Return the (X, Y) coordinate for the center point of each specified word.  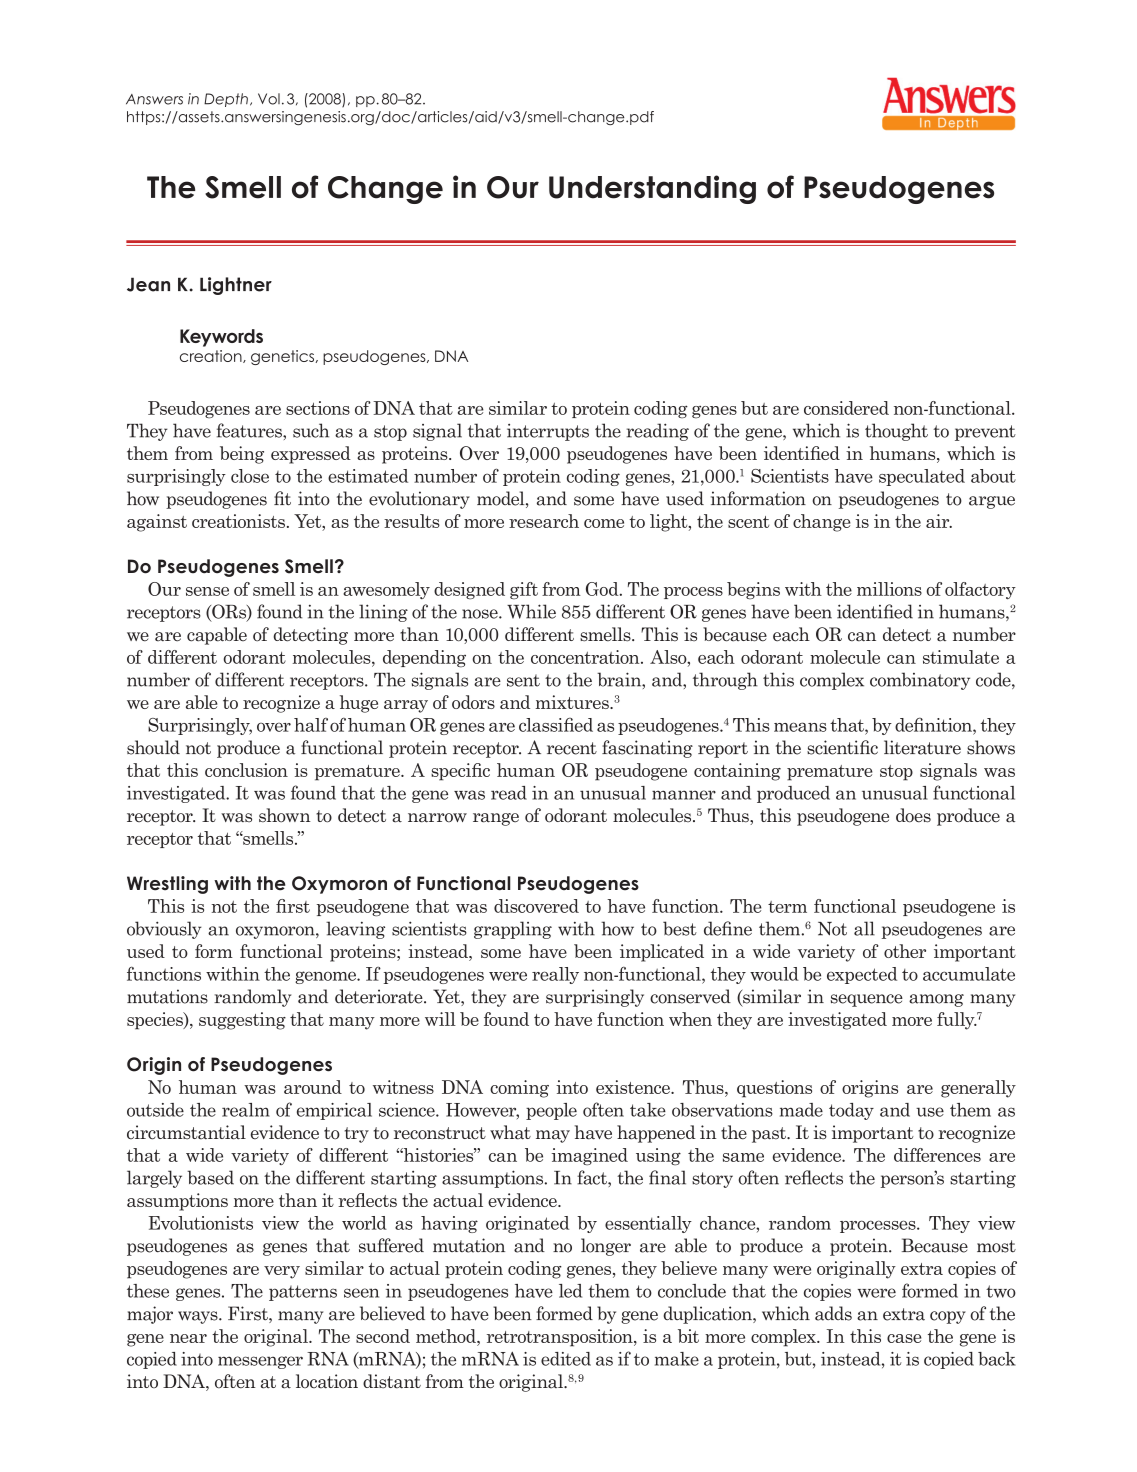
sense (207, 591)
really (555, 975)
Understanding (652, 189)
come (604, 523)
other (905, 951)
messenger (260, 1362)
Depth (226, 100)
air (939, 521)
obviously (164, 930)
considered (846, 408)
